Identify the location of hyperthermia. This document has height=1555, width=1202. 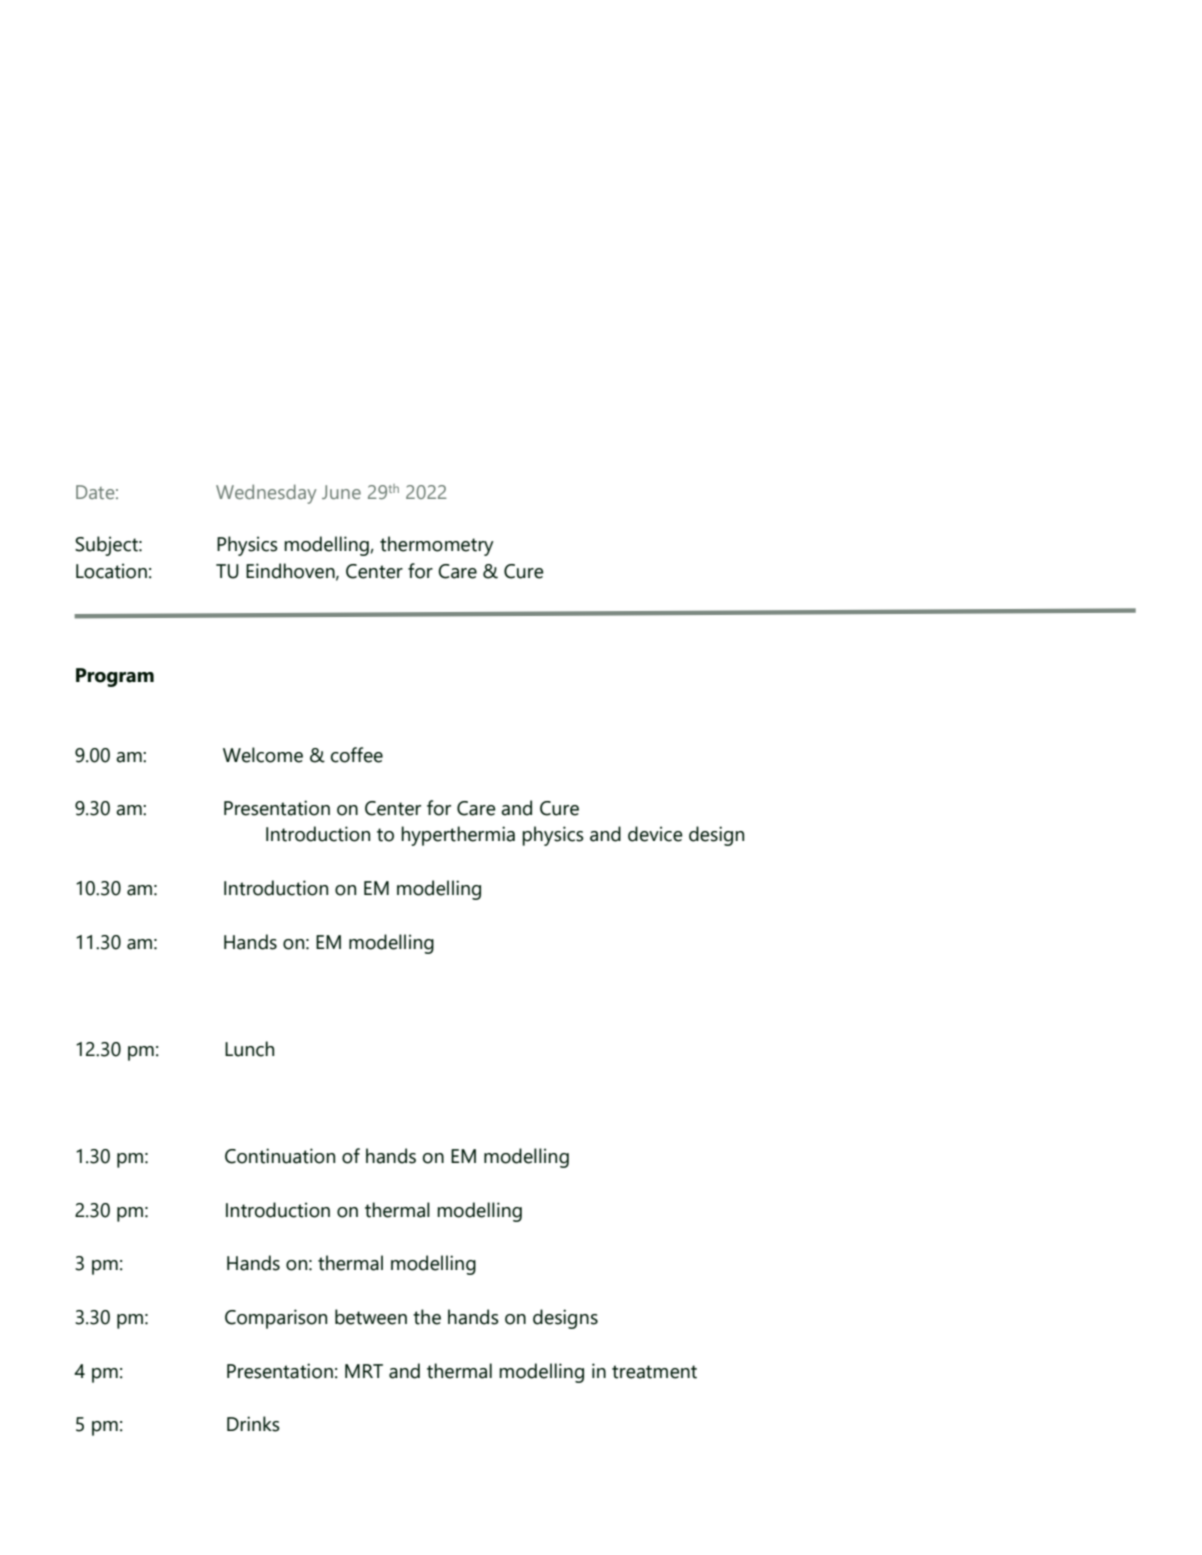
(458, 836).
